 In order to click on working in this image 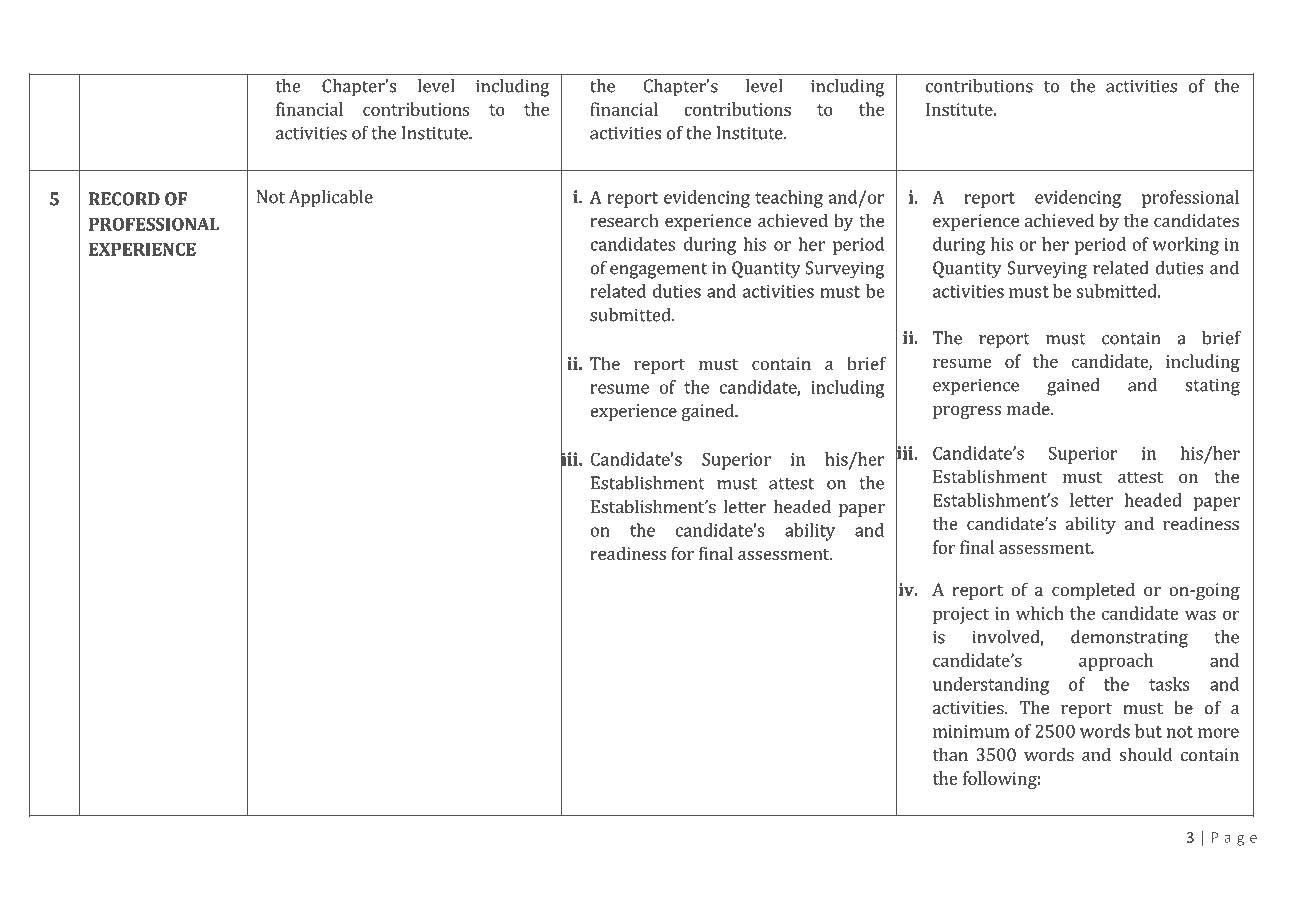, I will do `click(1186, 246)`.
